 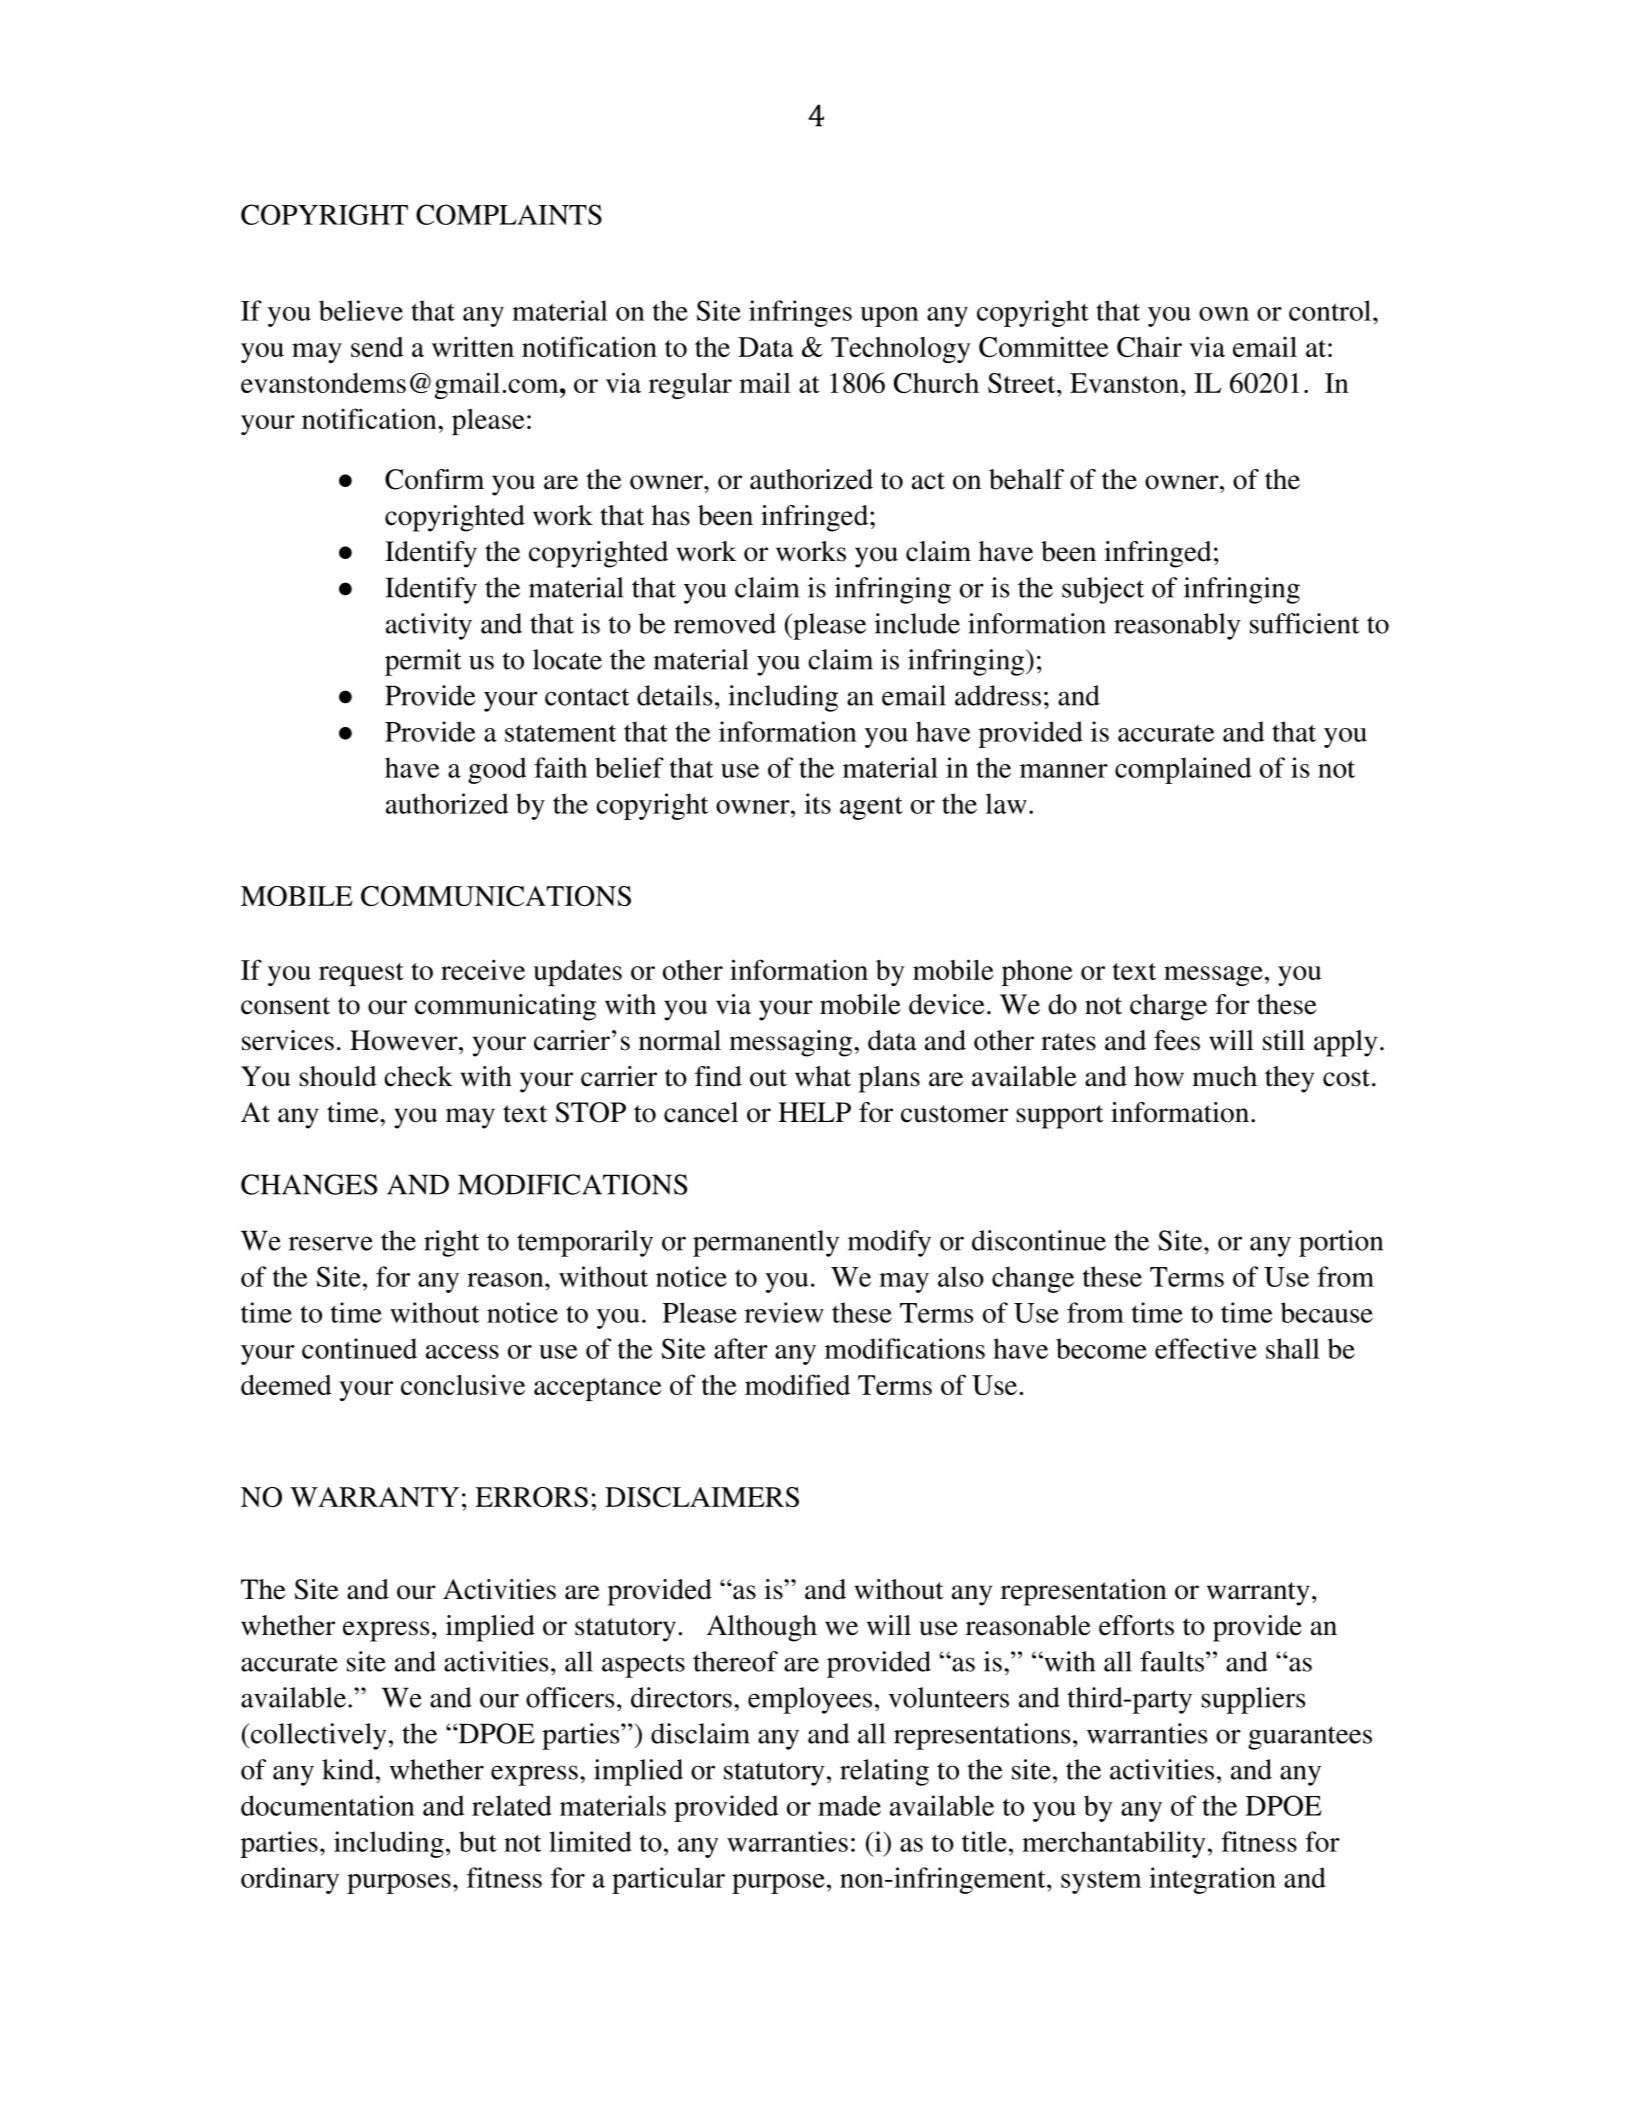 I want to click on integration, so click(x=1212, y=1880).
